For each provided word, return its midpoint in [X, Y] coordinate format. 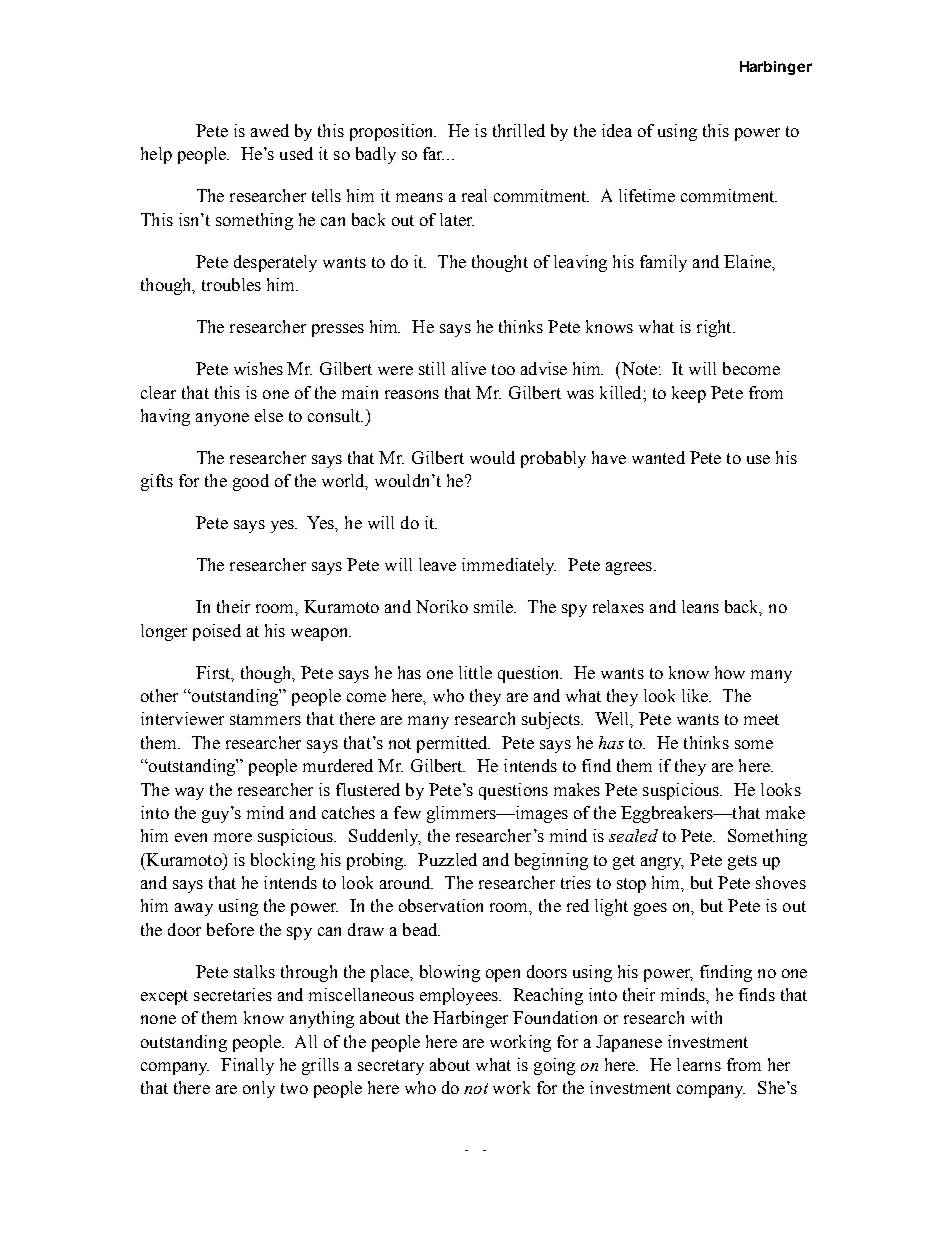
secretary [391, 1067]
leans [700, 606]
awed [270, 130]
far [433, 153]
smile [495, 606]
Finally [247, 1066]
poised [217, 632]
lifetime [647, 195]
